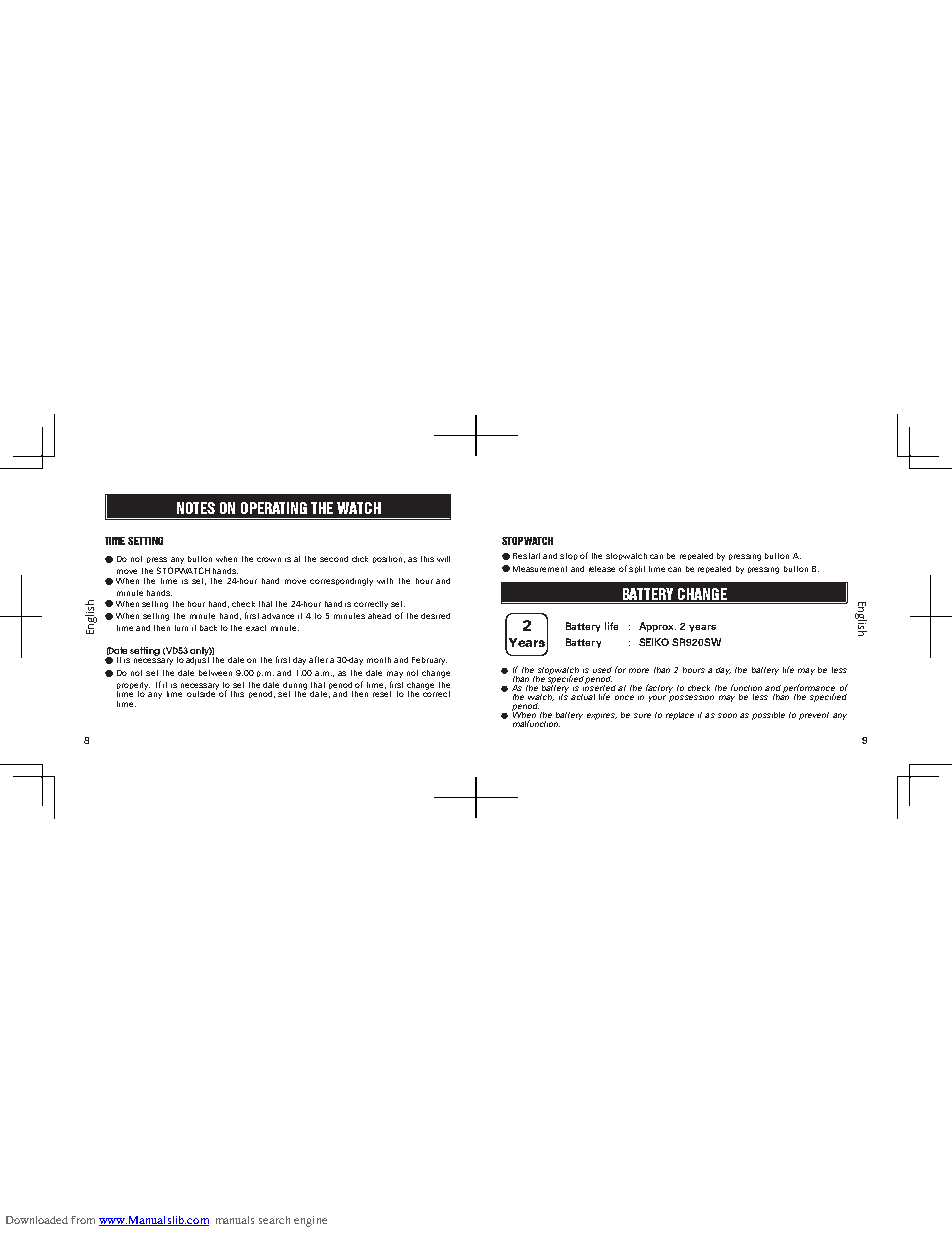  What do you see at coordinates (83, 1220) in the document?
I see `from` at bounding box center [83, 1220].
